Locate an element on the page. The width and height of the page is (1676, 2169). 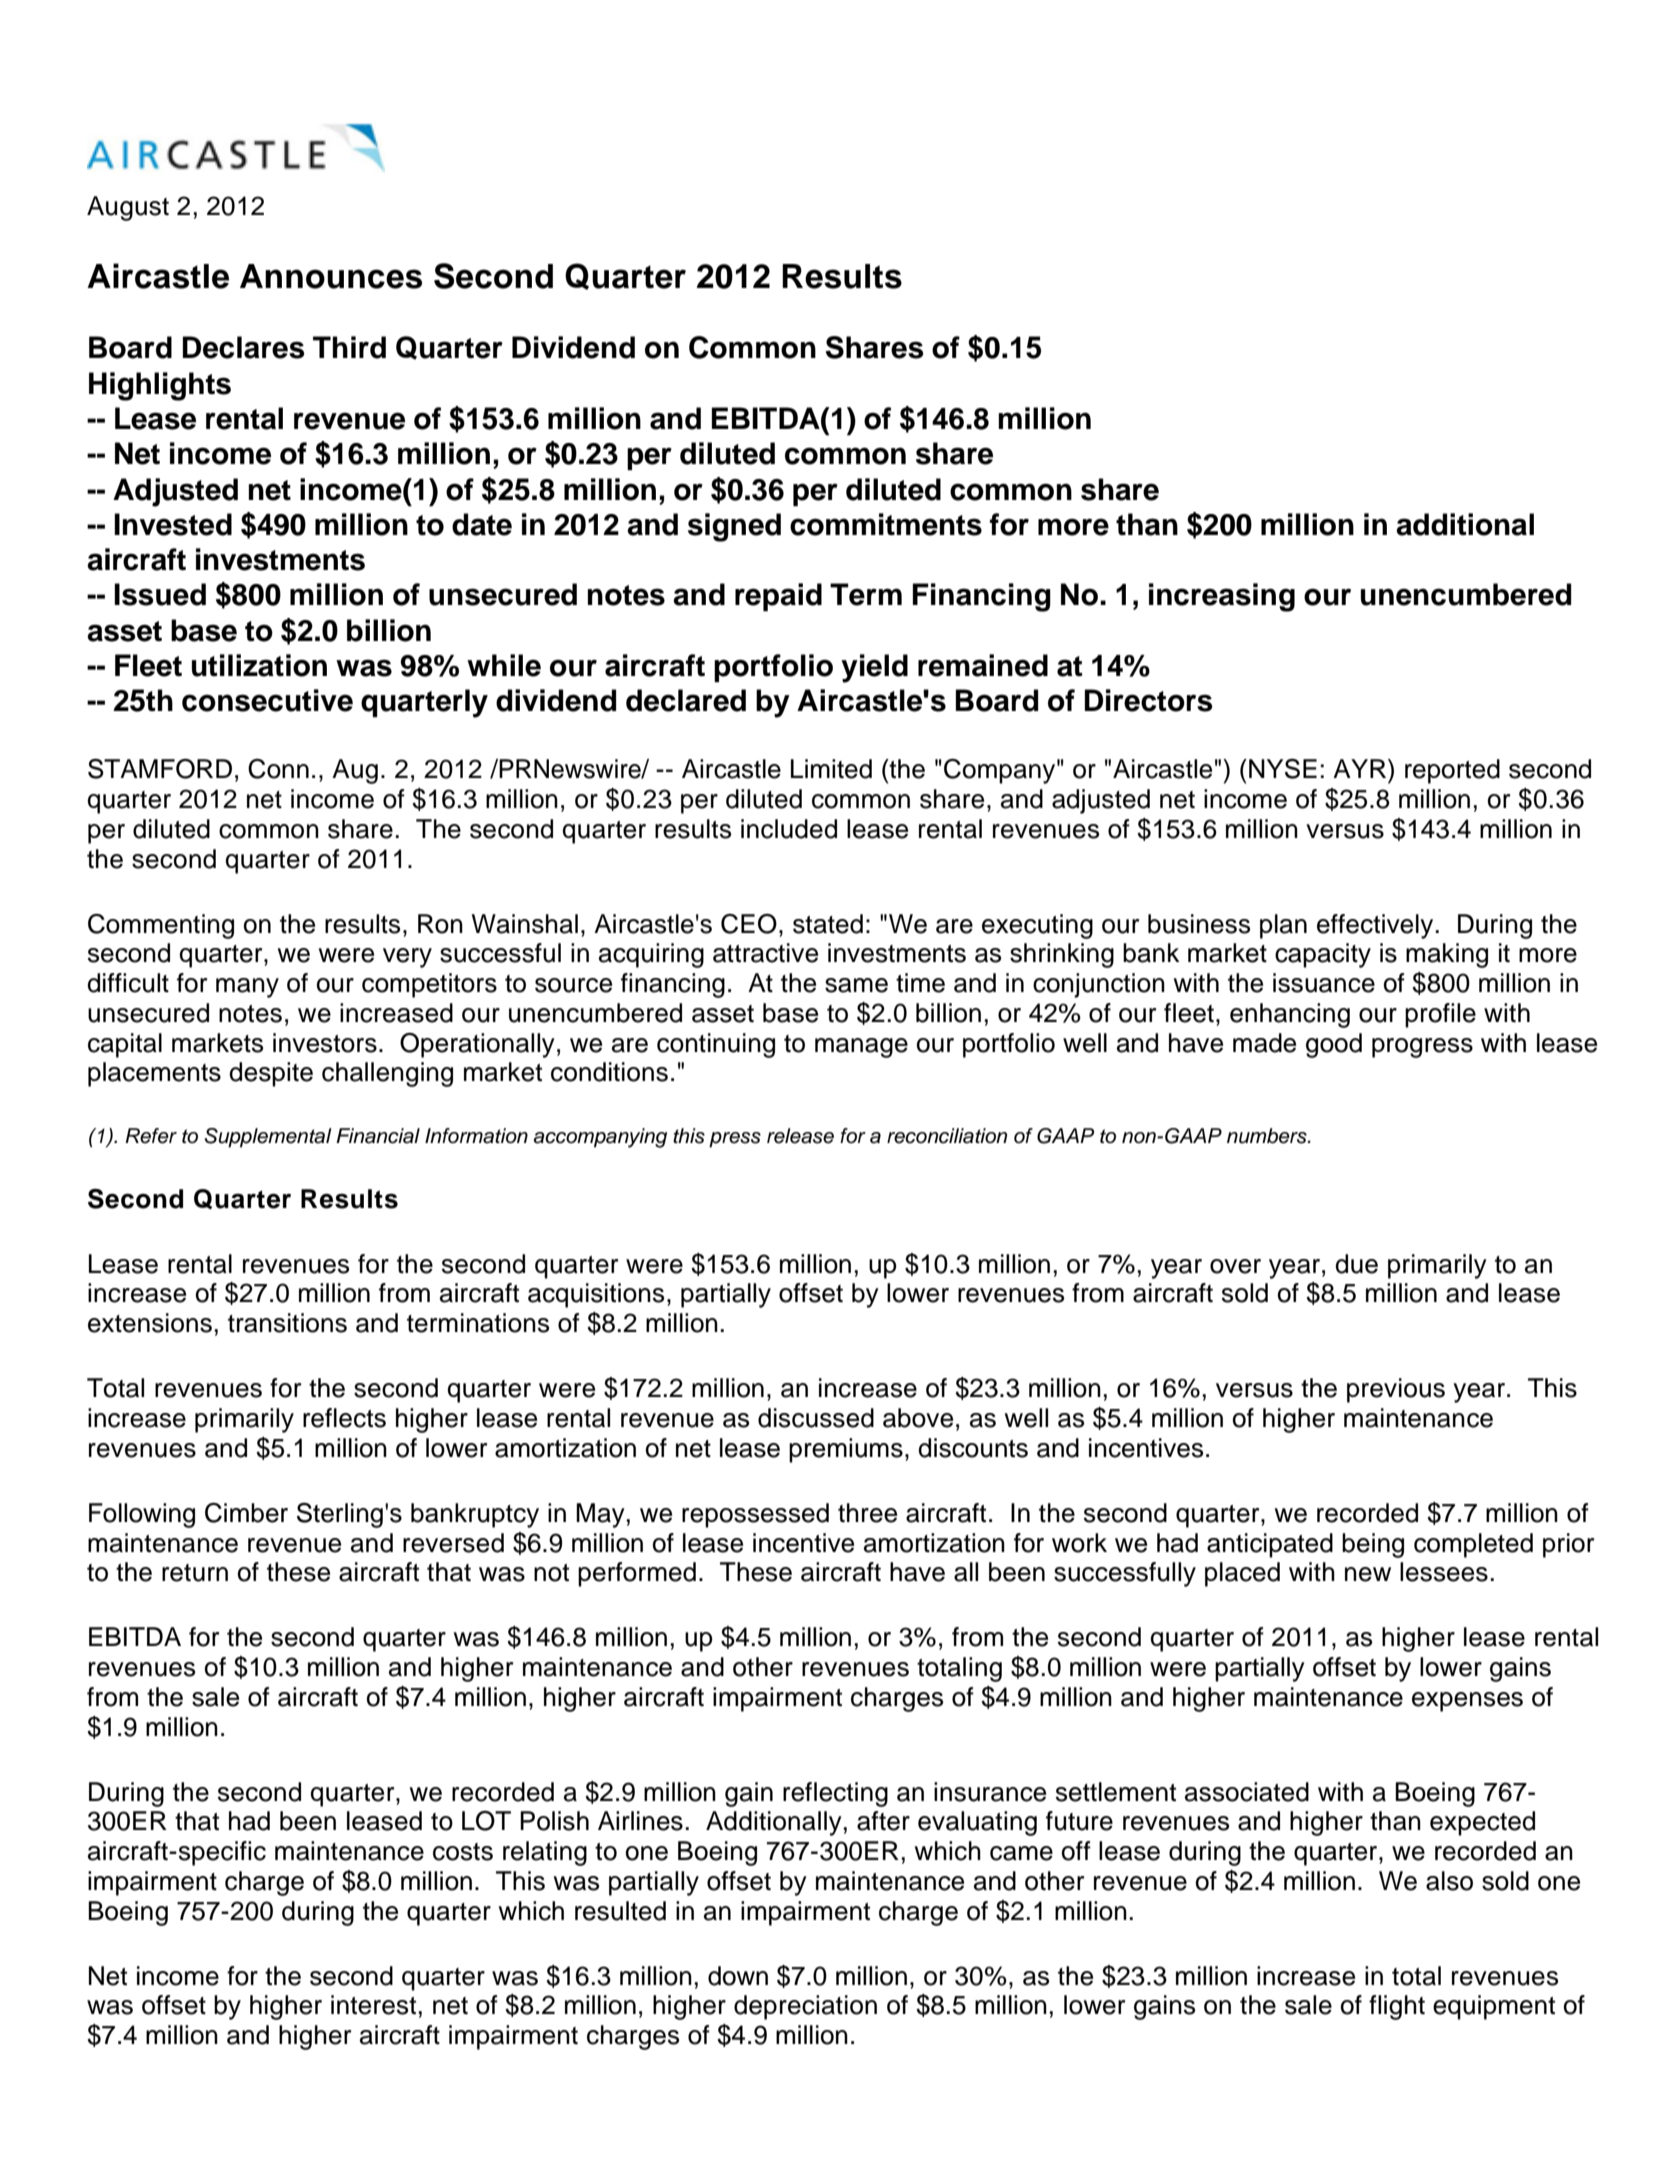
increasing is located at coordinates (1222, 597).
